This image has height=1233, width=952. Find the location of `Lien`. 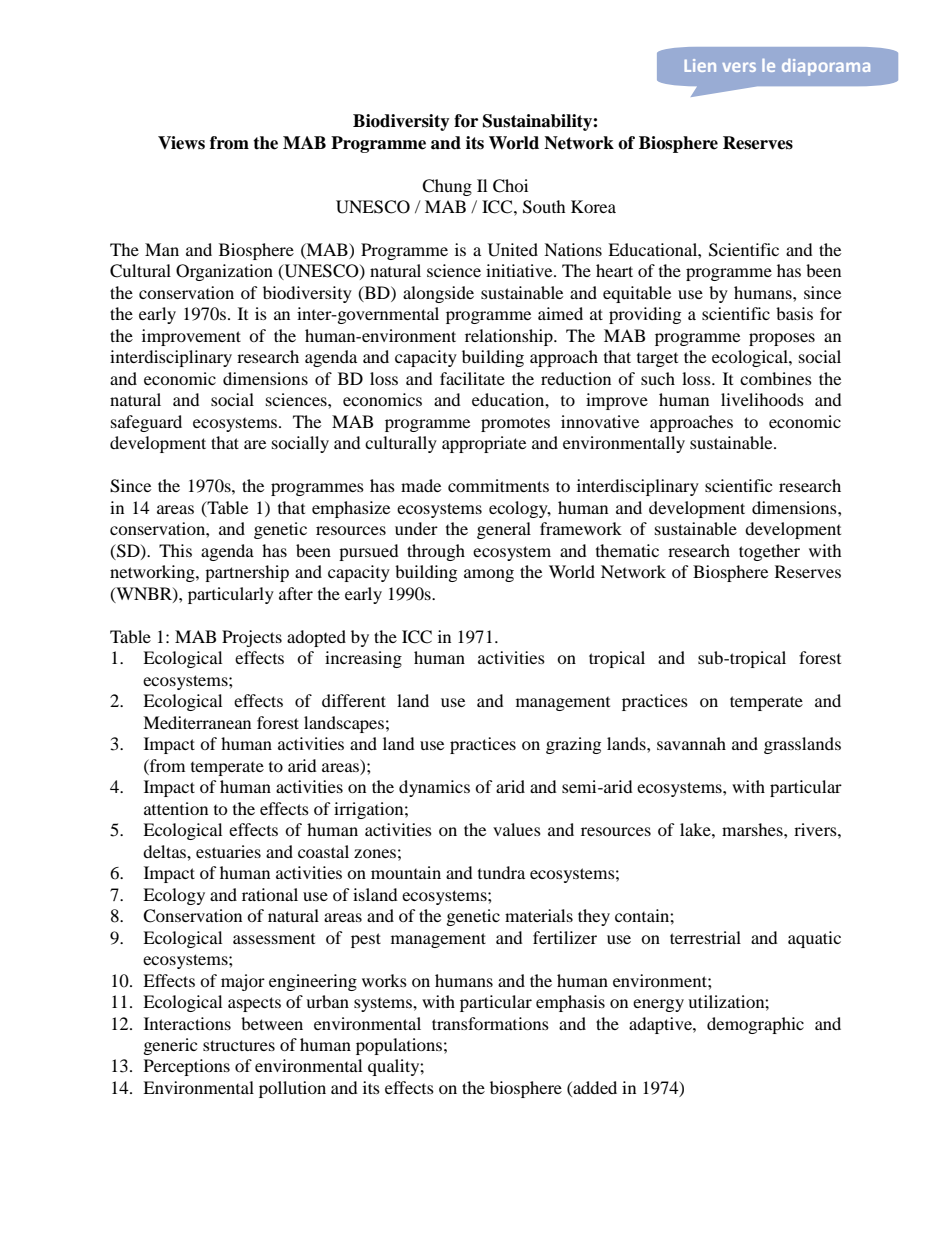

Lien is located at coordinates (700, 65).
